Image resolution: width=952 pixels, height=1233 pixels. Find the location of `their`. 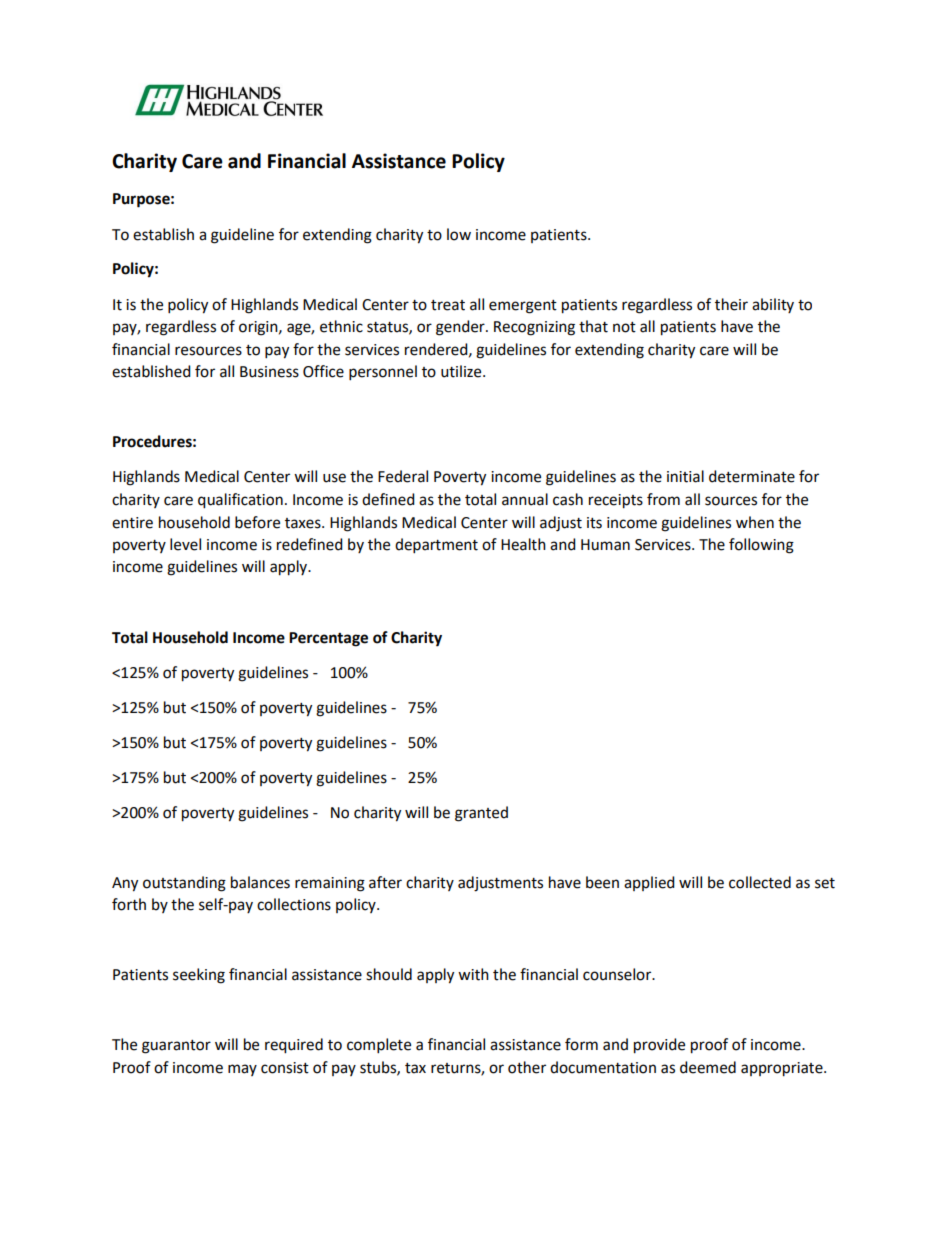

their is located at coordinates (731, 304).
